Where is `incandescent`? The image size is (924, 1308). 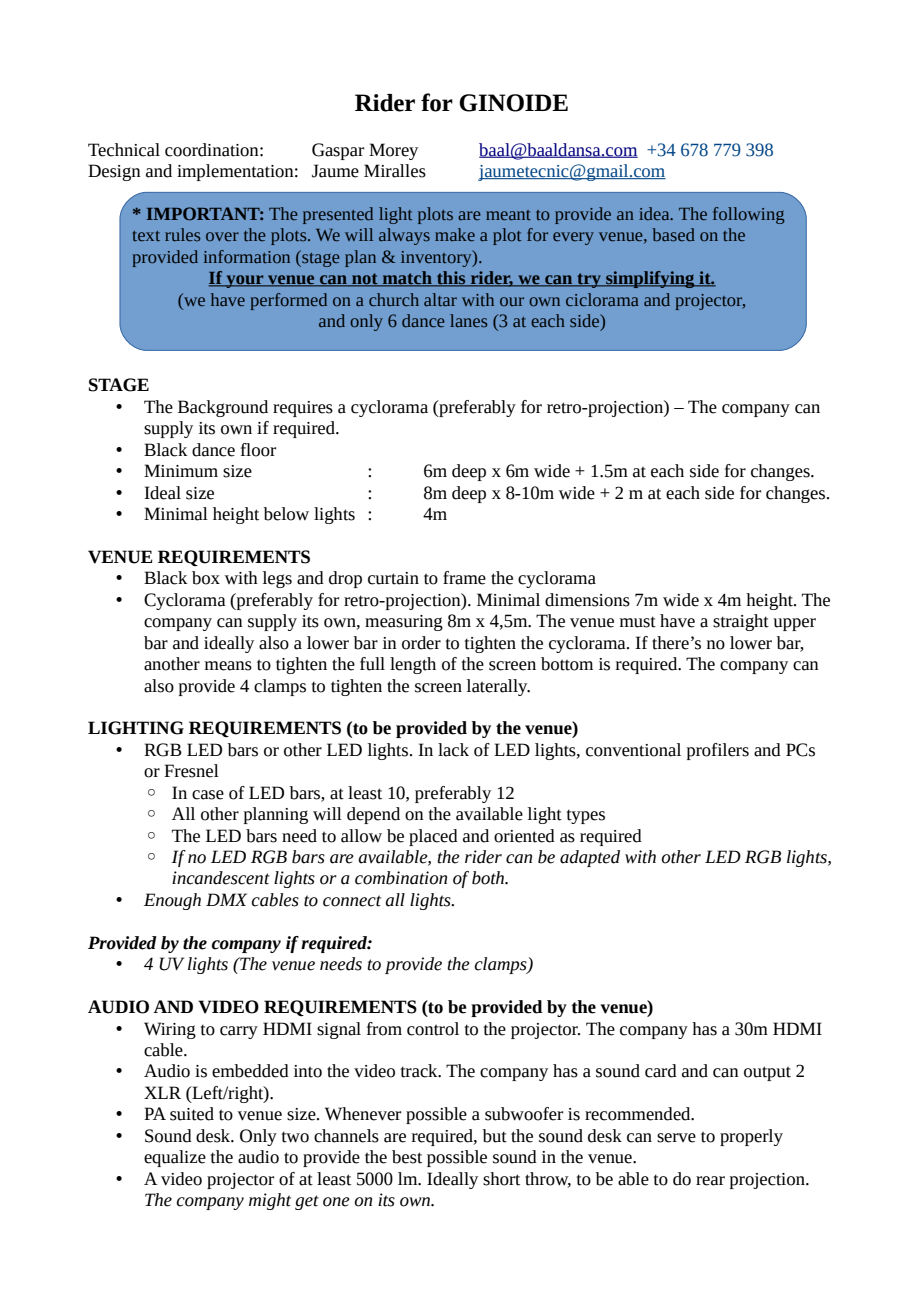
incandescent is located at coordinates (221, 878).
